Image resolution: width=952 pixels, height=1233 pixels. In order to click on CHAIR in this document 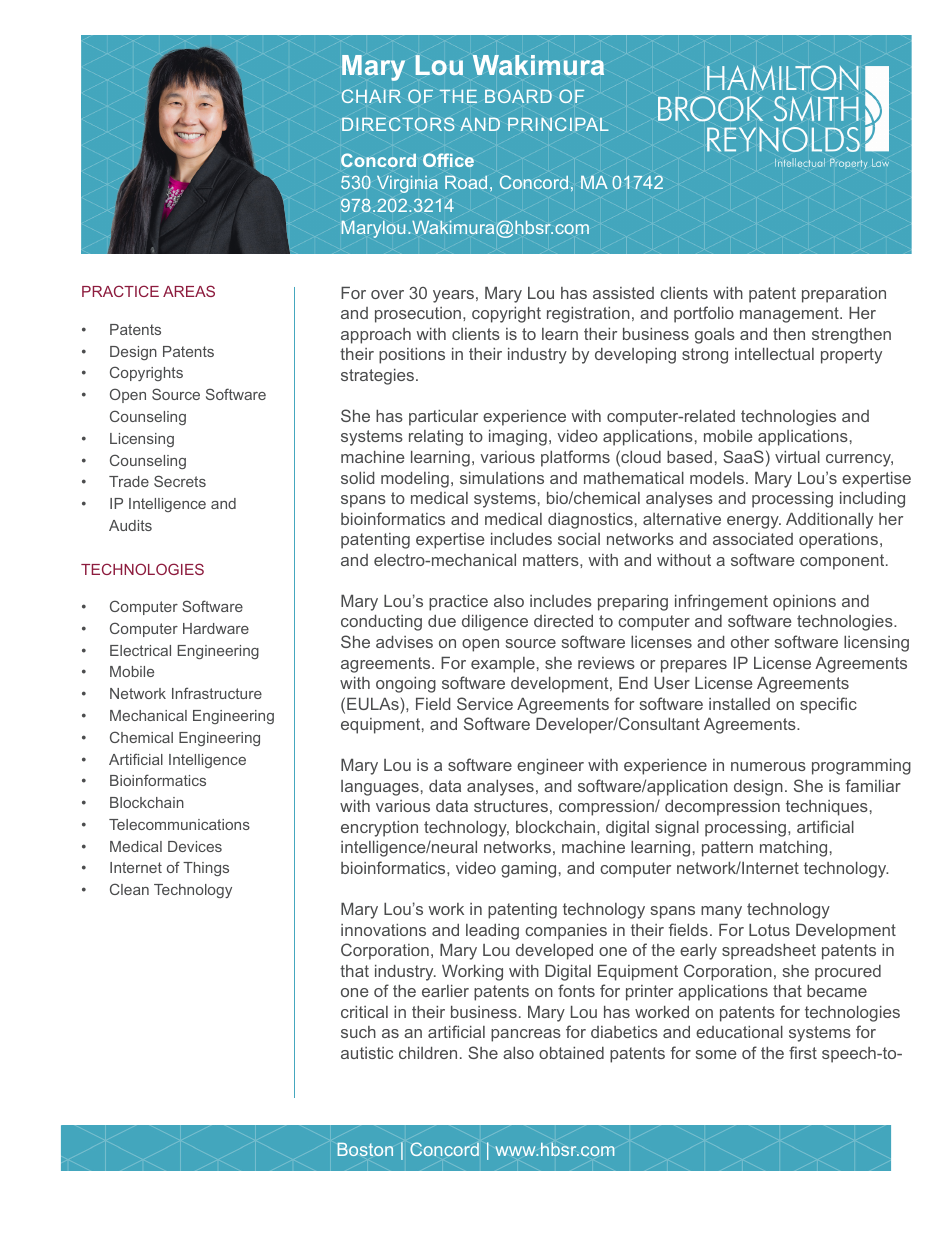, I will do `click(371, 96)`.
